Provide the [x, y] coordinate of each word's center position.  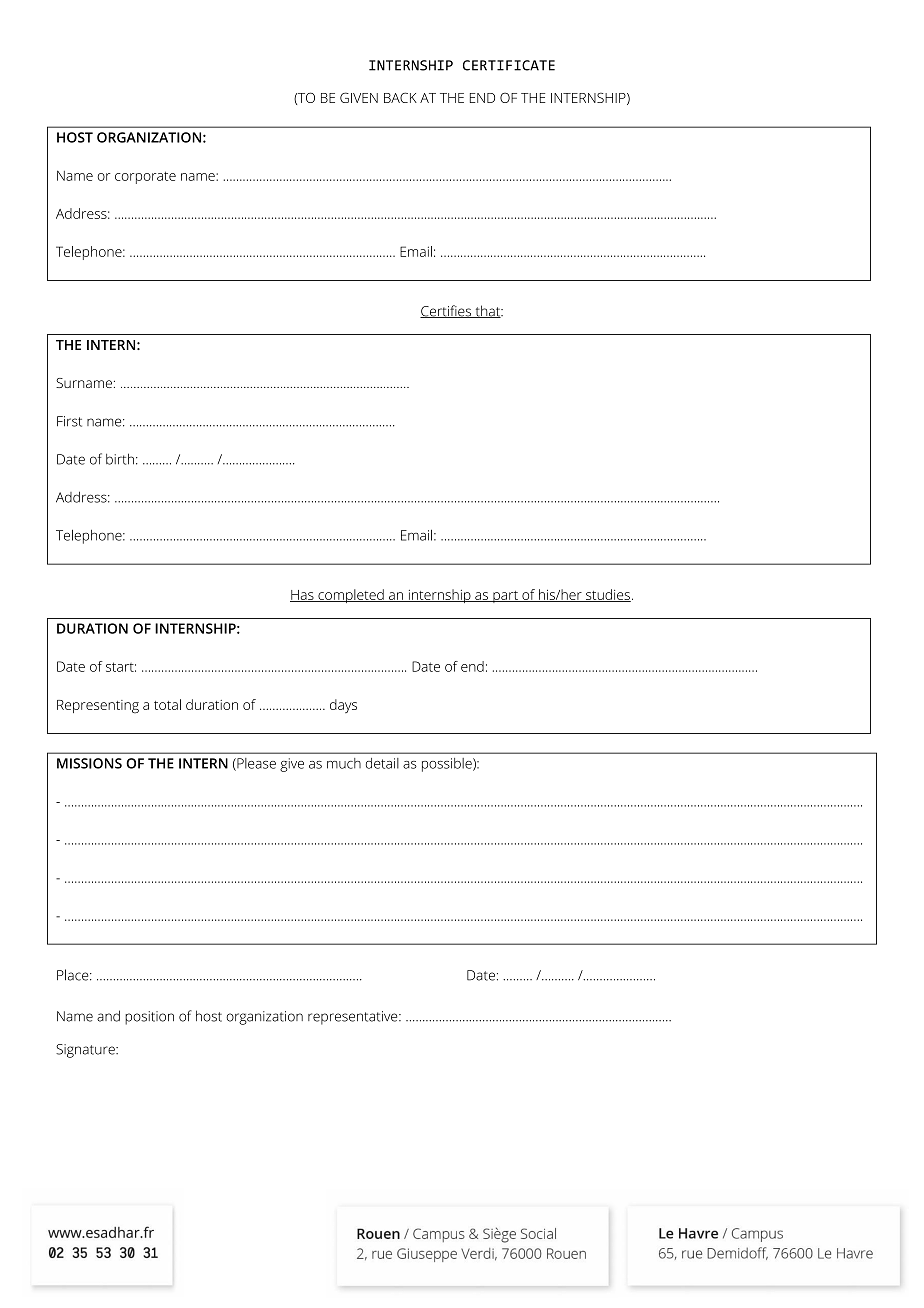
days [343, 706]
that [487, 311]
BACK [400, 97]
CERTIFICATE [509, 65]
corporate [145, 177]
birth [120, 459]
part [505, 597]
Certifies [446, 311]
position [149, 1018]
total [167, 704]
